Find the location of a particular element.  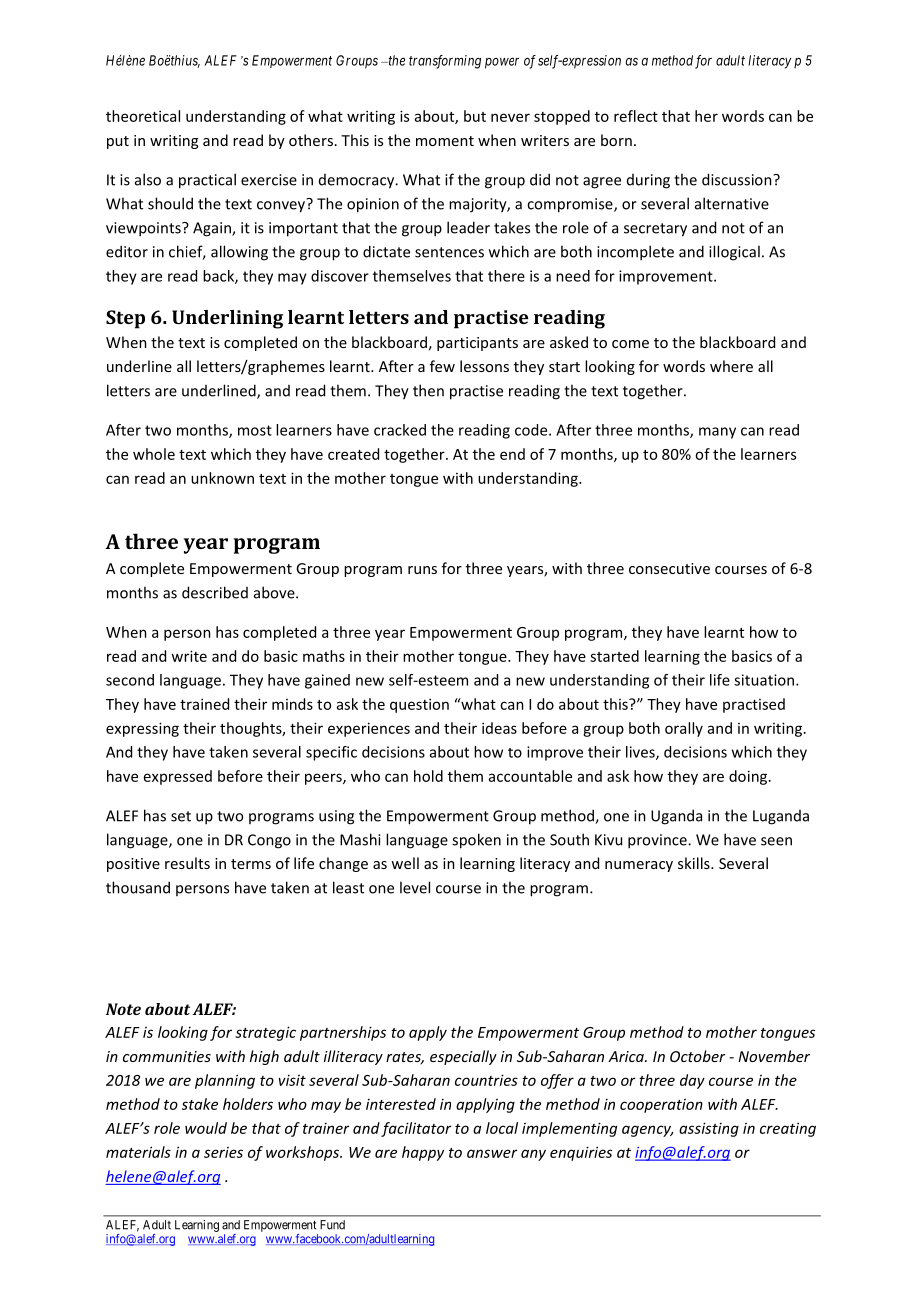

series is located at coordinates (223, 1152).
